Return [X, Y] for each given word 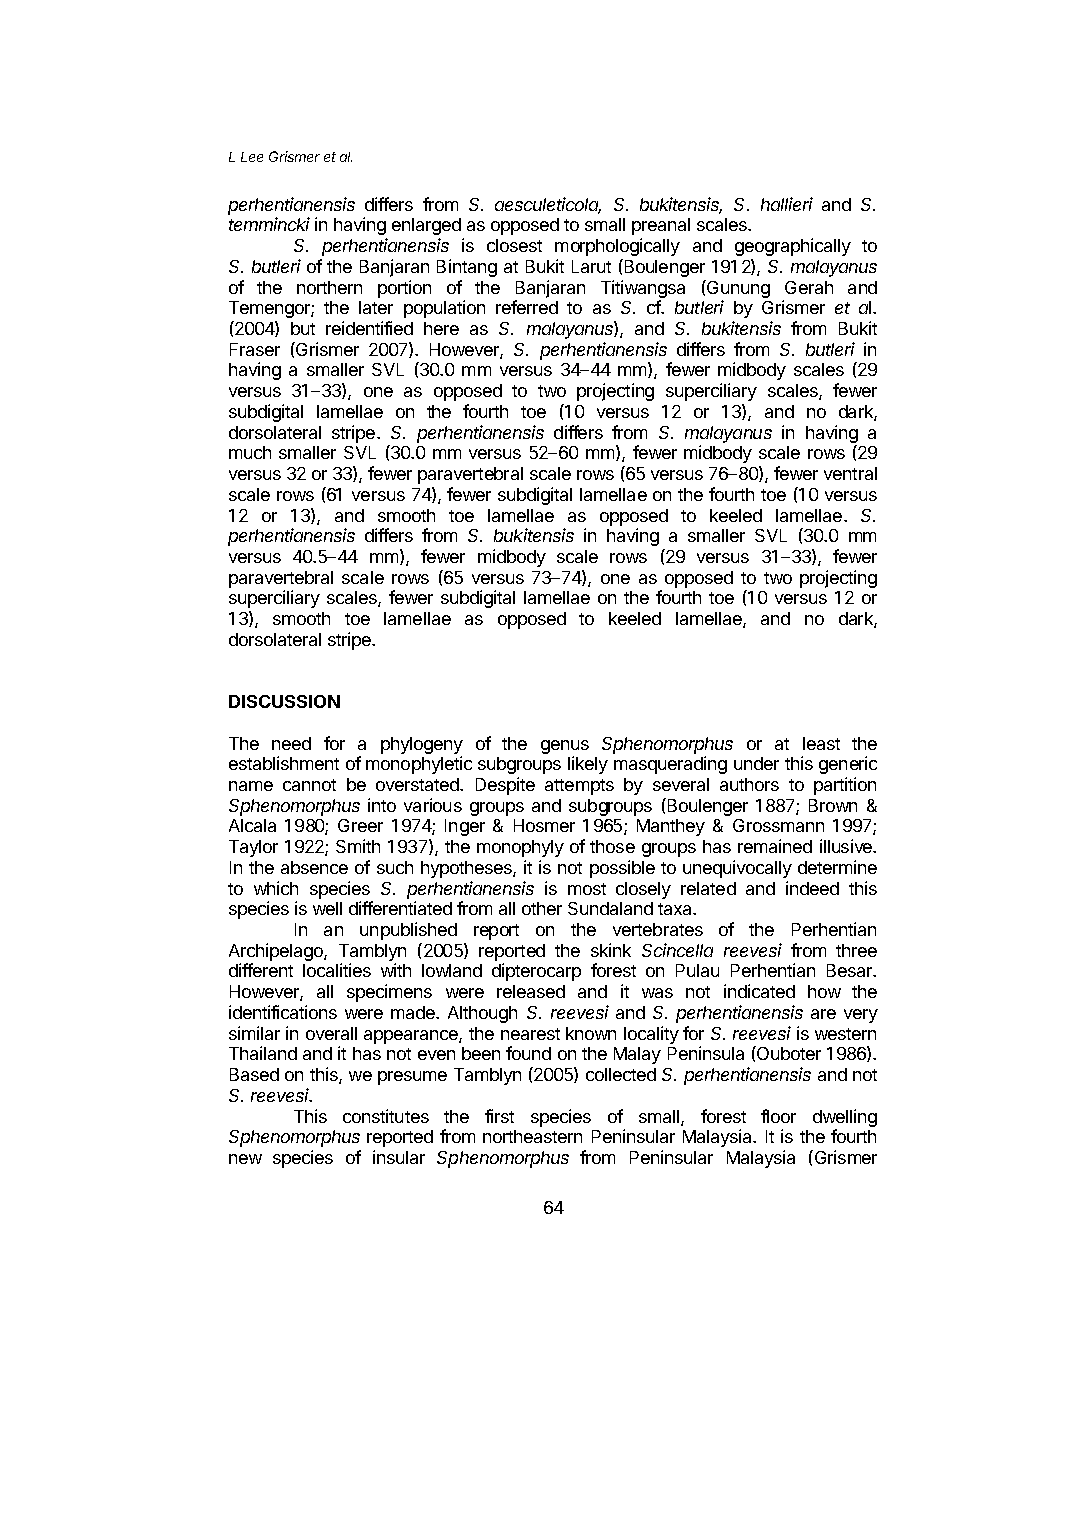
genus [565, 747]
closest [514, 245]
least [821, 743]
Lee [252, 157]
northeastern [532, 1136]
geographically [793, 247]
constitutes [386, 1116]
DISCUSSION [284, 701]
